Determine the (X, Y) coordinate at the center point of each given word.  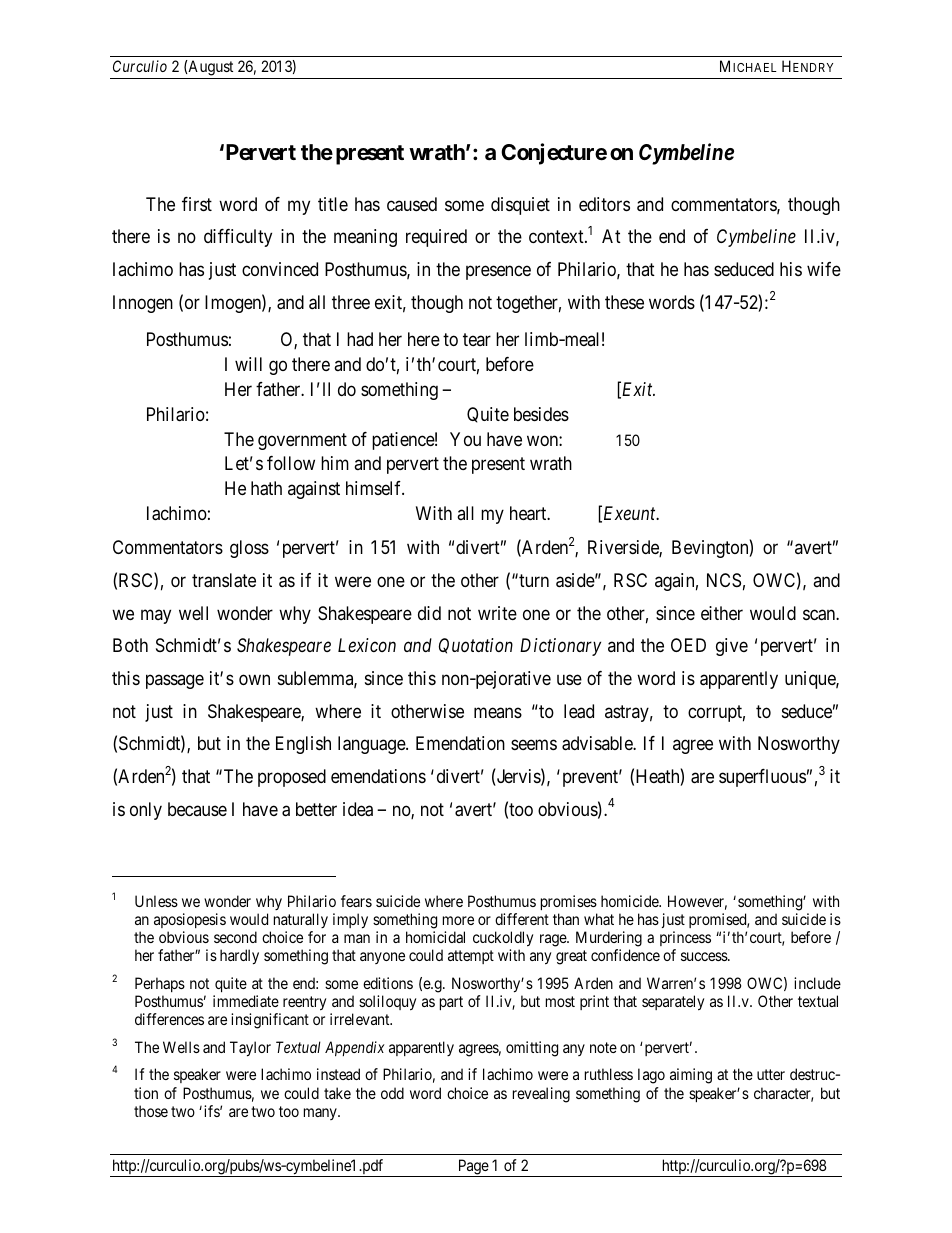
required (436, 238)
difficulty (238, 238)
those (151, 1111)
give (732, 647)
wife (824, 269)
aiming (691, 1076)
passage (175, 681)
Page (473, 1168)
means (498, 712)
